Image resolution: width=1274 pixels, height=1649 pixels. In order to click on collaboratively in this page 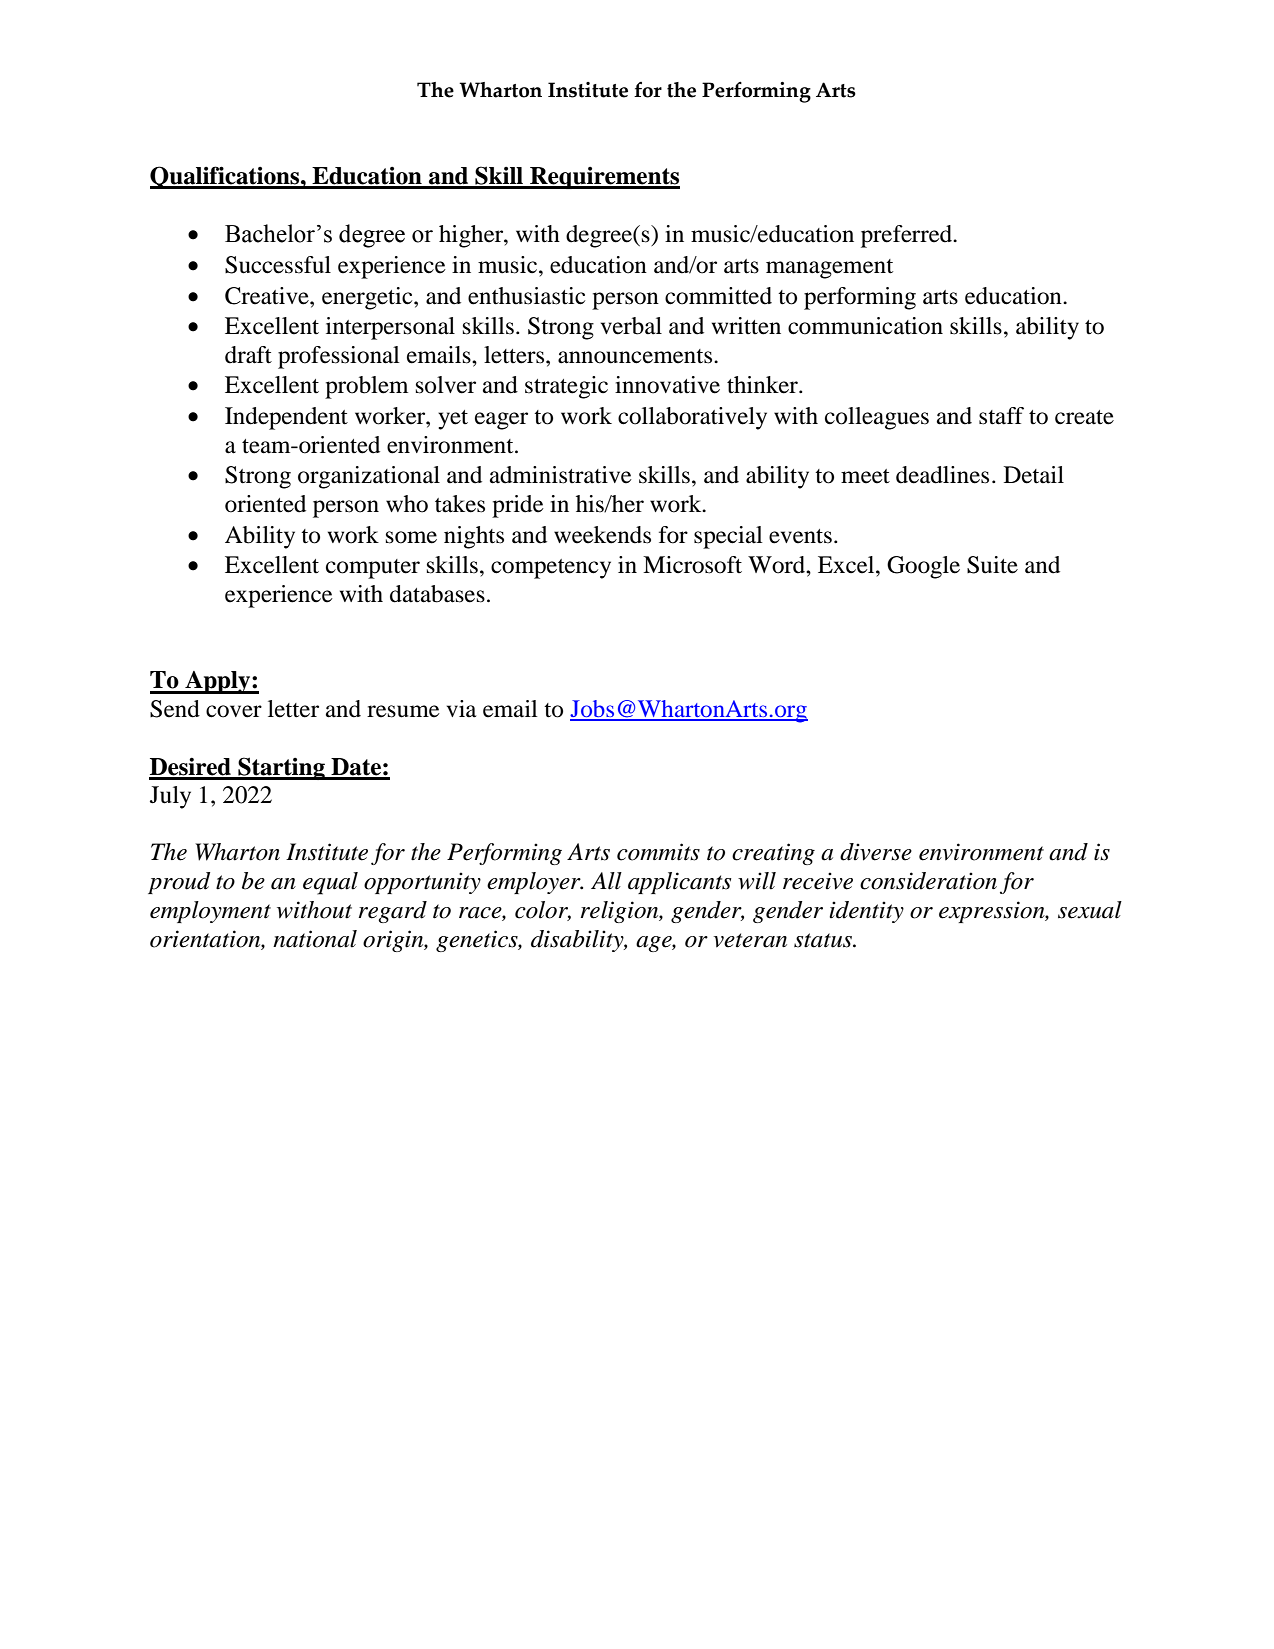, I will do `click(692, 418)`.
